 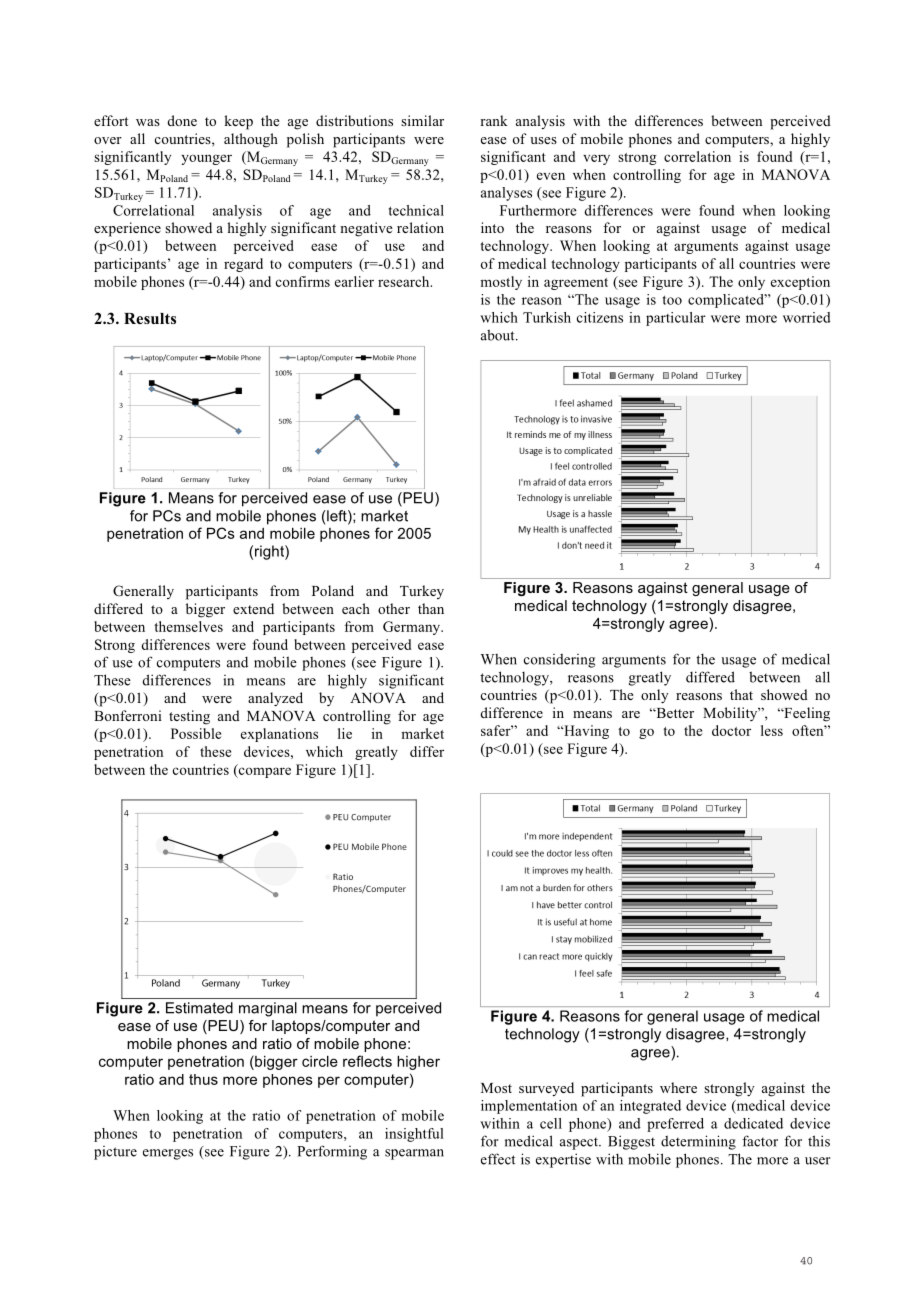 What do you see at coordinates (731, 730) in the page?
I see `doctor` at bounding box center [731, 730].
